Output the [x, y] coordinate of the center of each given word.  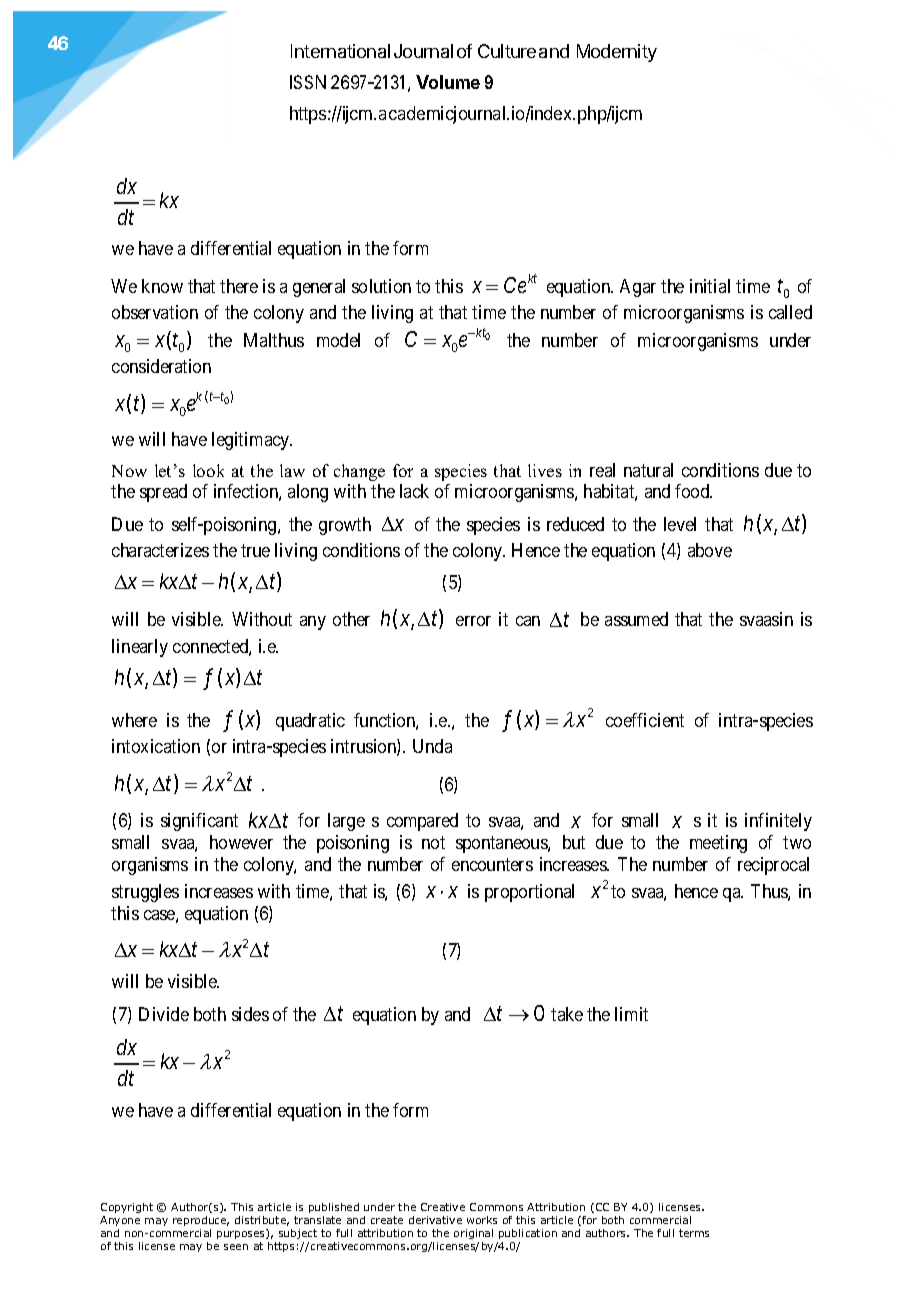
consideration [161, 366]
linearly [140, 648]
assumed [636, 619]
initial [710, 286]
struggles [145, 893]
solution [381, 286]
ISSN [308, 82]
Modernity [617, 53]
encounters [492, 864]
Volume [448, 82]
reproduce [201, 1221]
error [473, 621]
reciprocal [773, 866]
